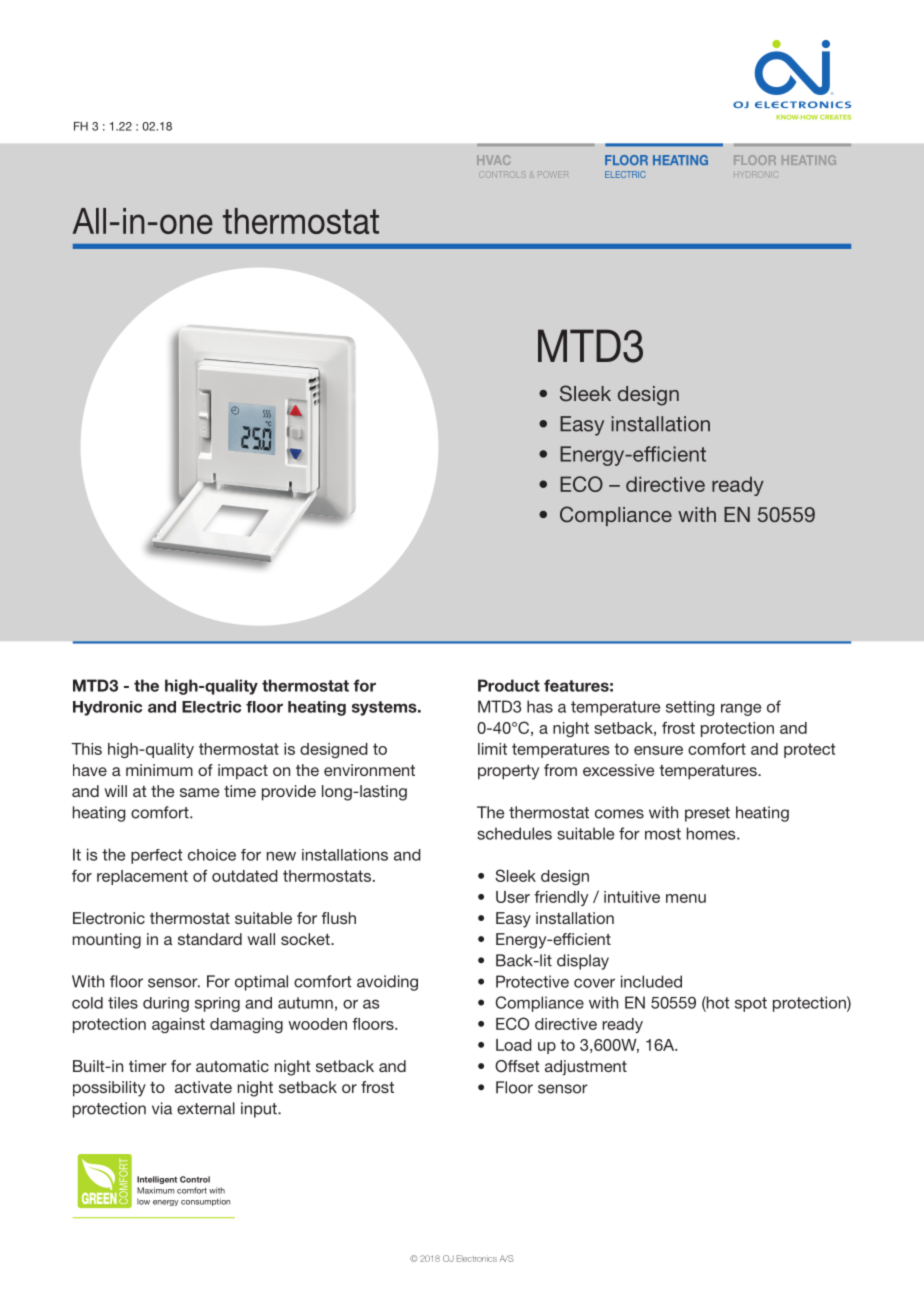 Image resolution: width=924 pixels, height=1297 pixels. Describe the element at coordinates (586, 1068) in the screenshot. I see `adjustment` at that location.
